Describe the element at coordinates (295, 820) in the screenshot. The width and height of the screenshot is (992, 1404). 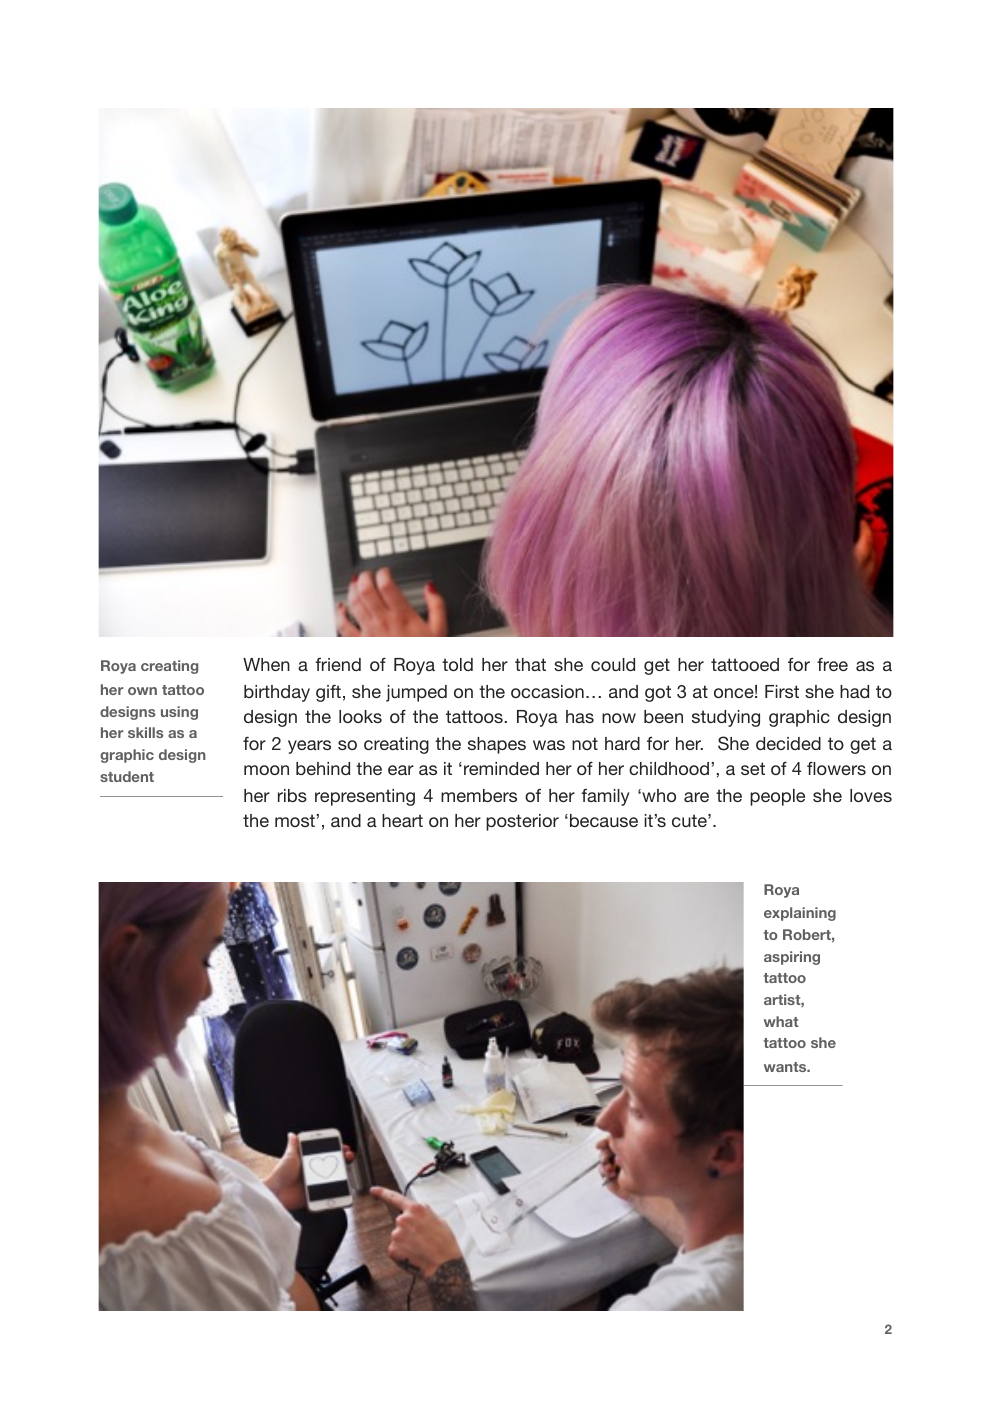
I see `most` at that location.
